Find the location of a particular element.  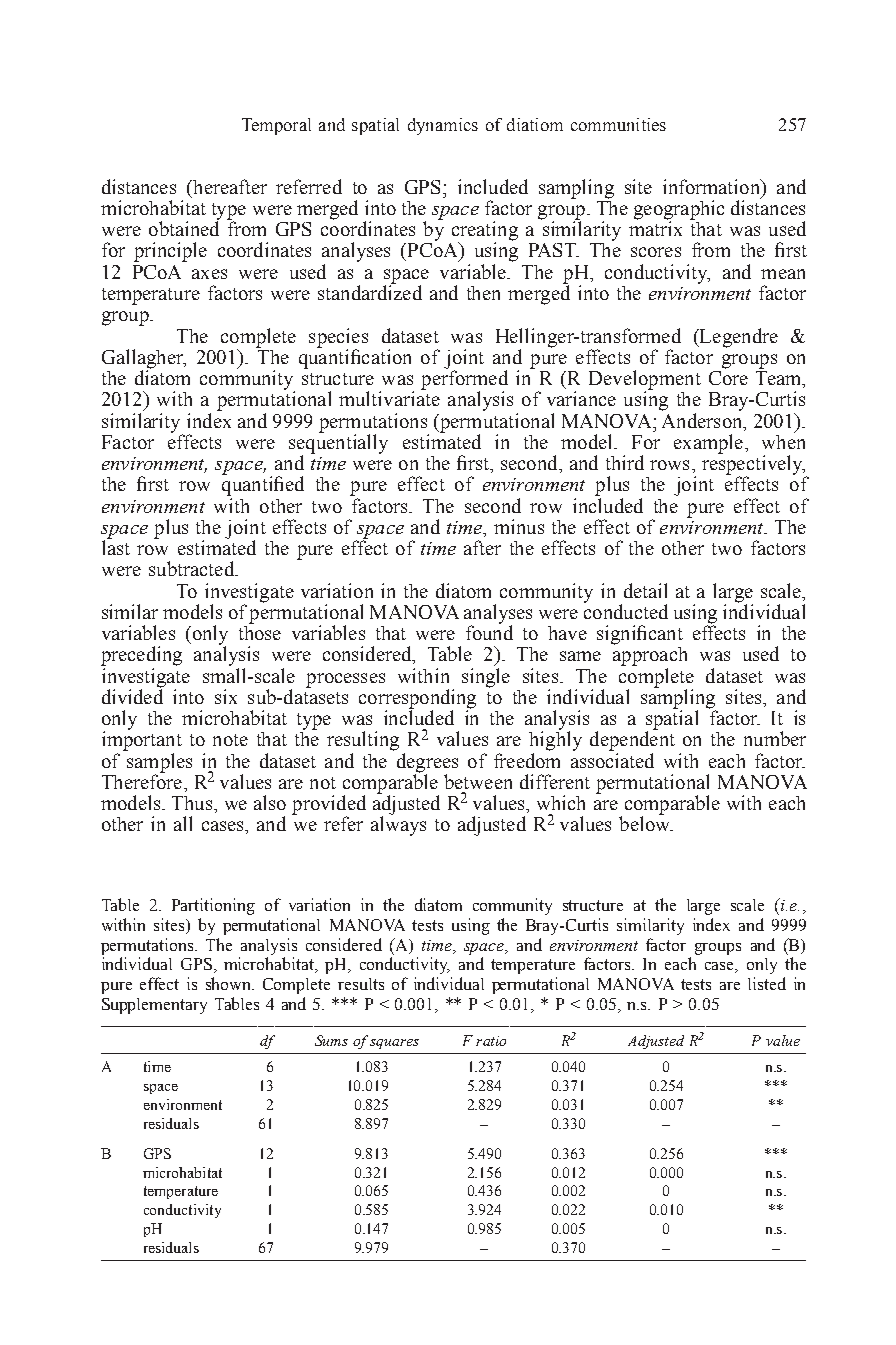

multivariate is located at coordinates (389, 397).
